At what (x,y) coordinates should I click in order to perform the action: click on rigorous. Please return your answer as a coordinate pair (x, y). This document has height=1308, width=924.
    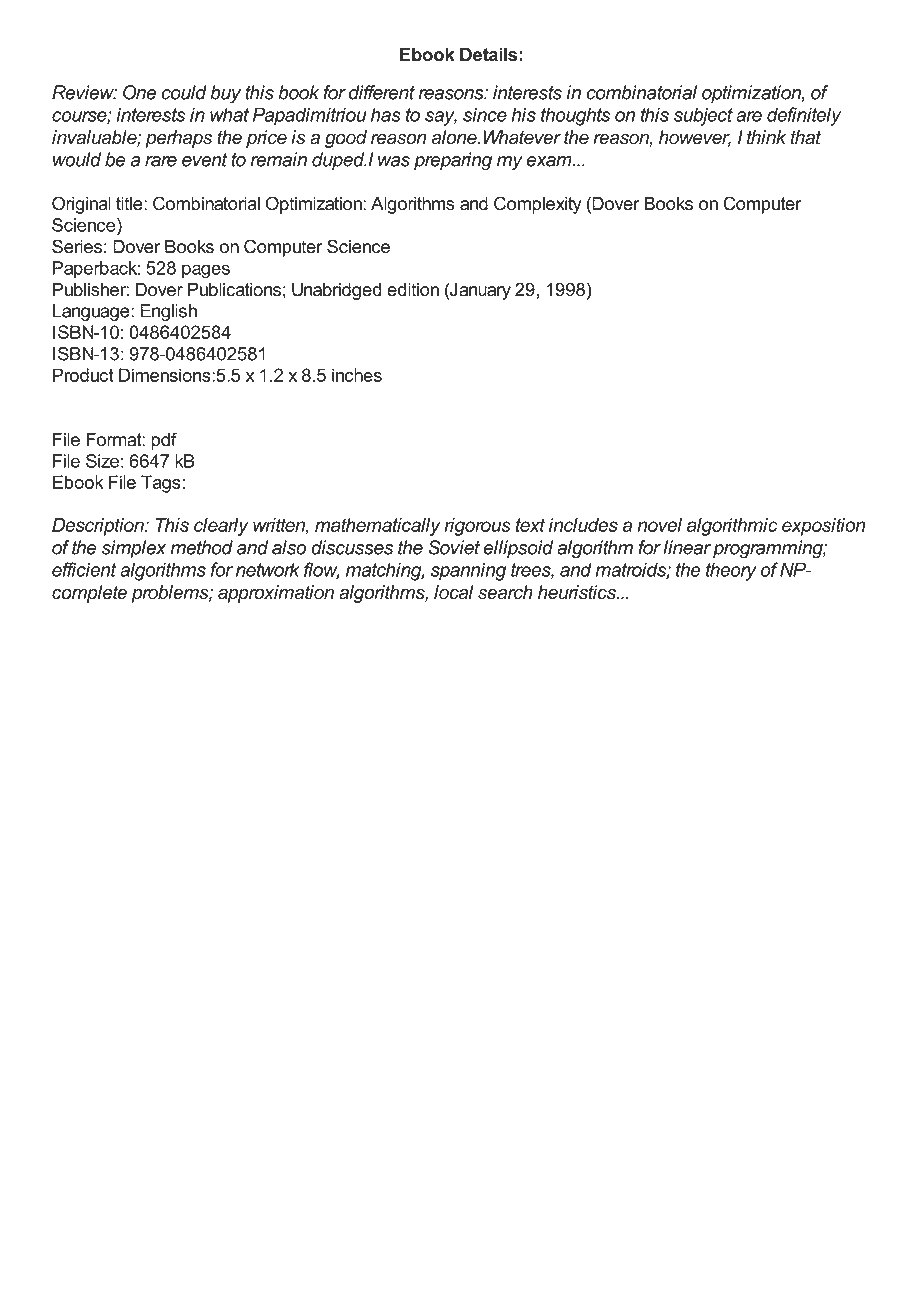
    Looking at the image, I should click on (477, 527).
